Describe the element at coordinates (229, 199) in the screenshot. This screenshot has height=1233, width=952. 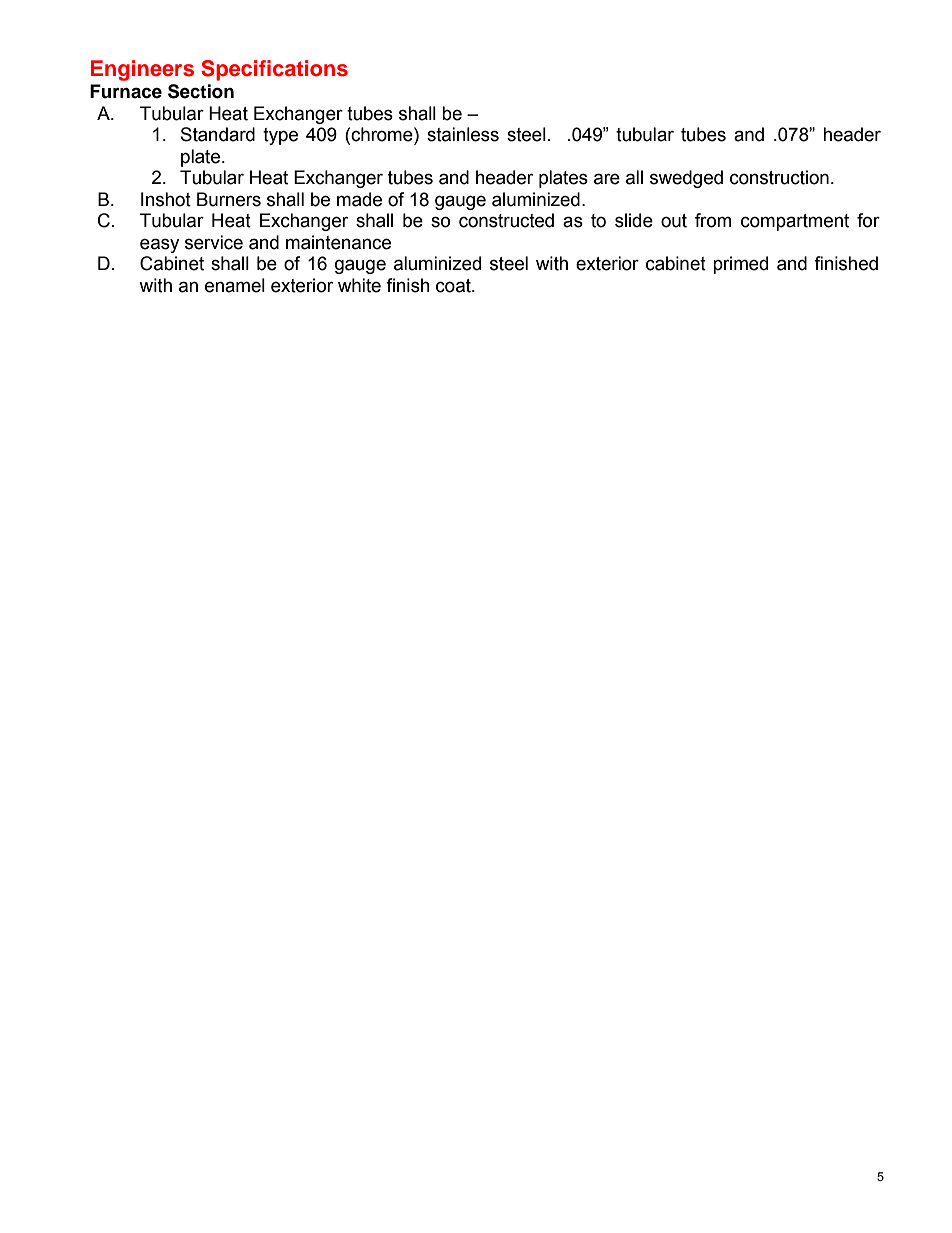
I see `Burners` at that location.
